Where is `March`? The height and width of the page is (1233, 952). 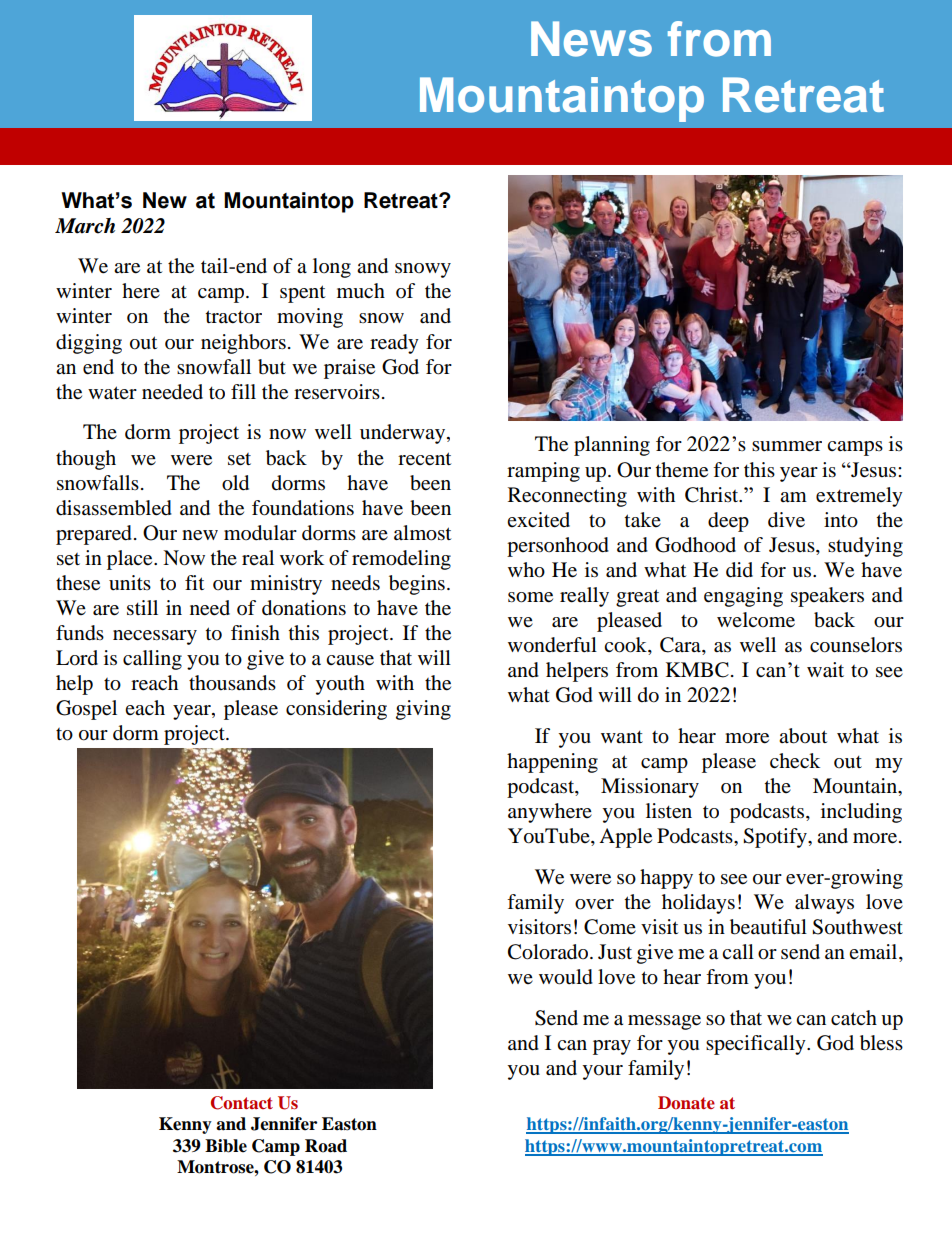 March is located at coordinates (85, 226).
